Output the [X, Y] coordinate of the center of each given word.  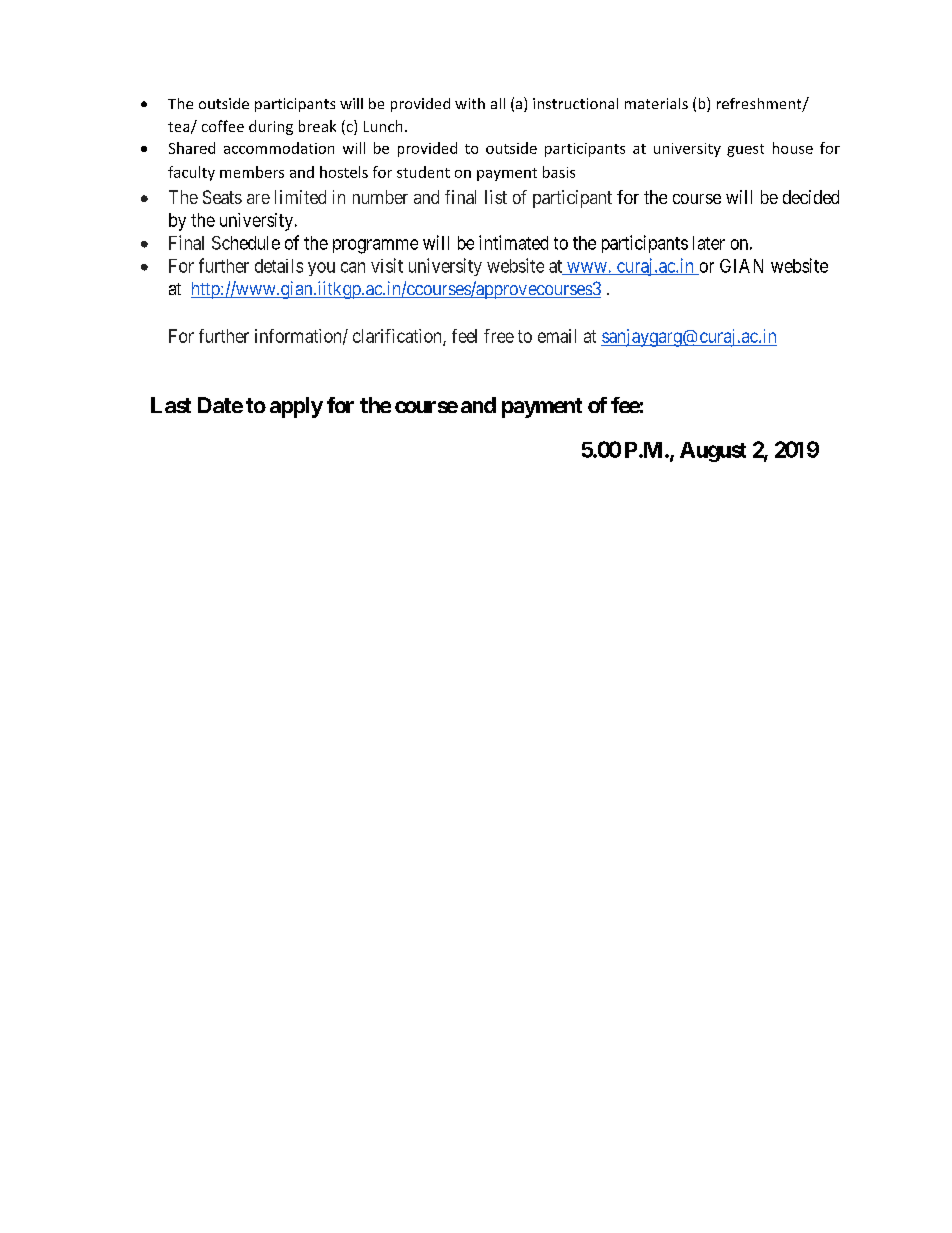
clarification [398, 337]
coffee [223, 126]
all [498, 103]
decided [811, 197]
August [713, 452]
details [279, 266]
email [557, 336]
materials [656, 103]
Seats [222, 197]
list [496, 197]
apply [296, 407]
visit [387, 265]
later [709, 243]
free [499, 336]
